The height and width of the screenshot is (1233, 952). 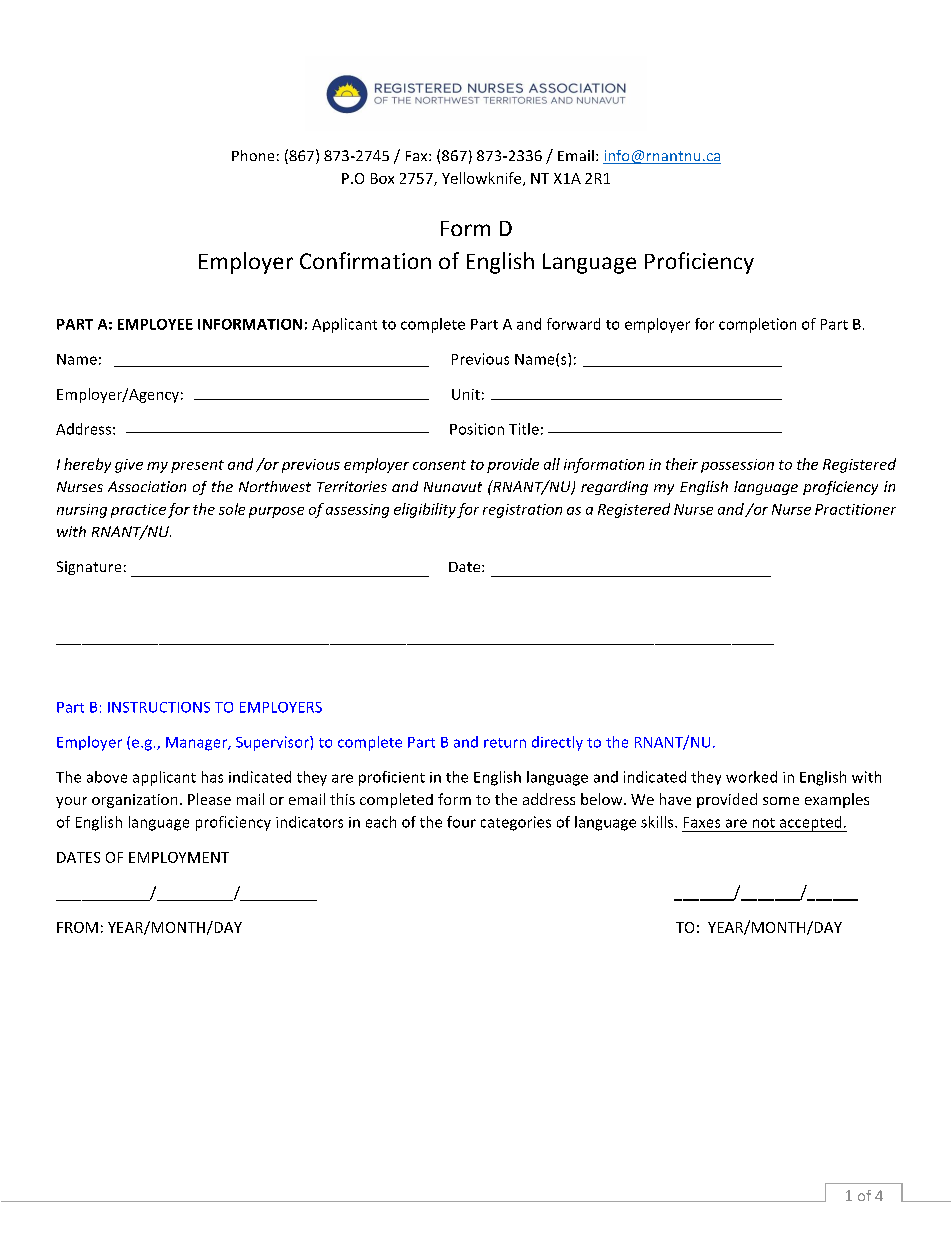 What do you see at coordinates (138, 511) in the screenshot?
I see `practice` at bounding box center [138, 511].
